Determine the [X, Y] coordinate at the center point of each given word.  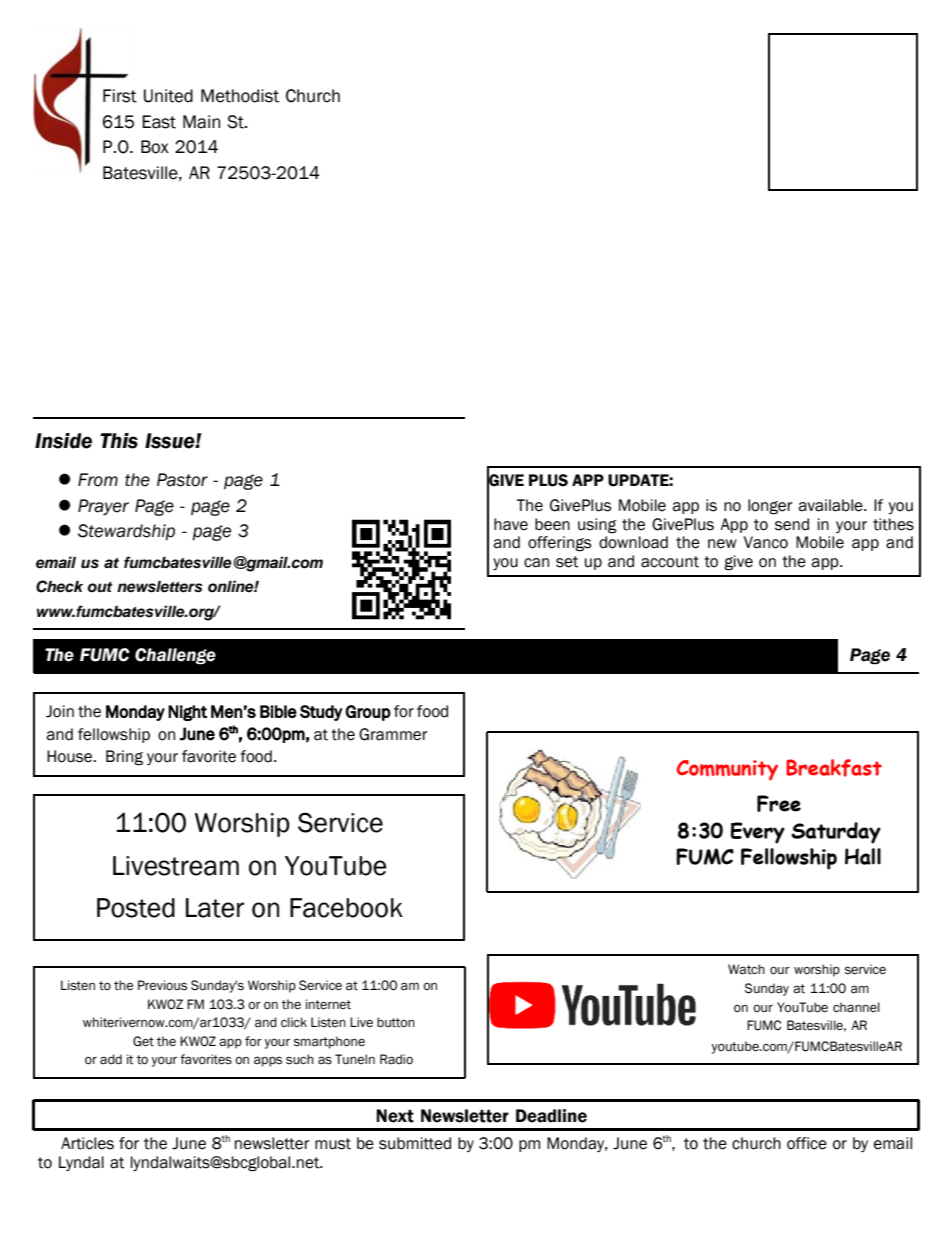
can [536, 563]
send [792, 524]
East [159, 122]
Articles [87, 1143]
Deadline [551, 1116]
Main [201, 122]
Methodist [240, 96]
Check [59, 586]
